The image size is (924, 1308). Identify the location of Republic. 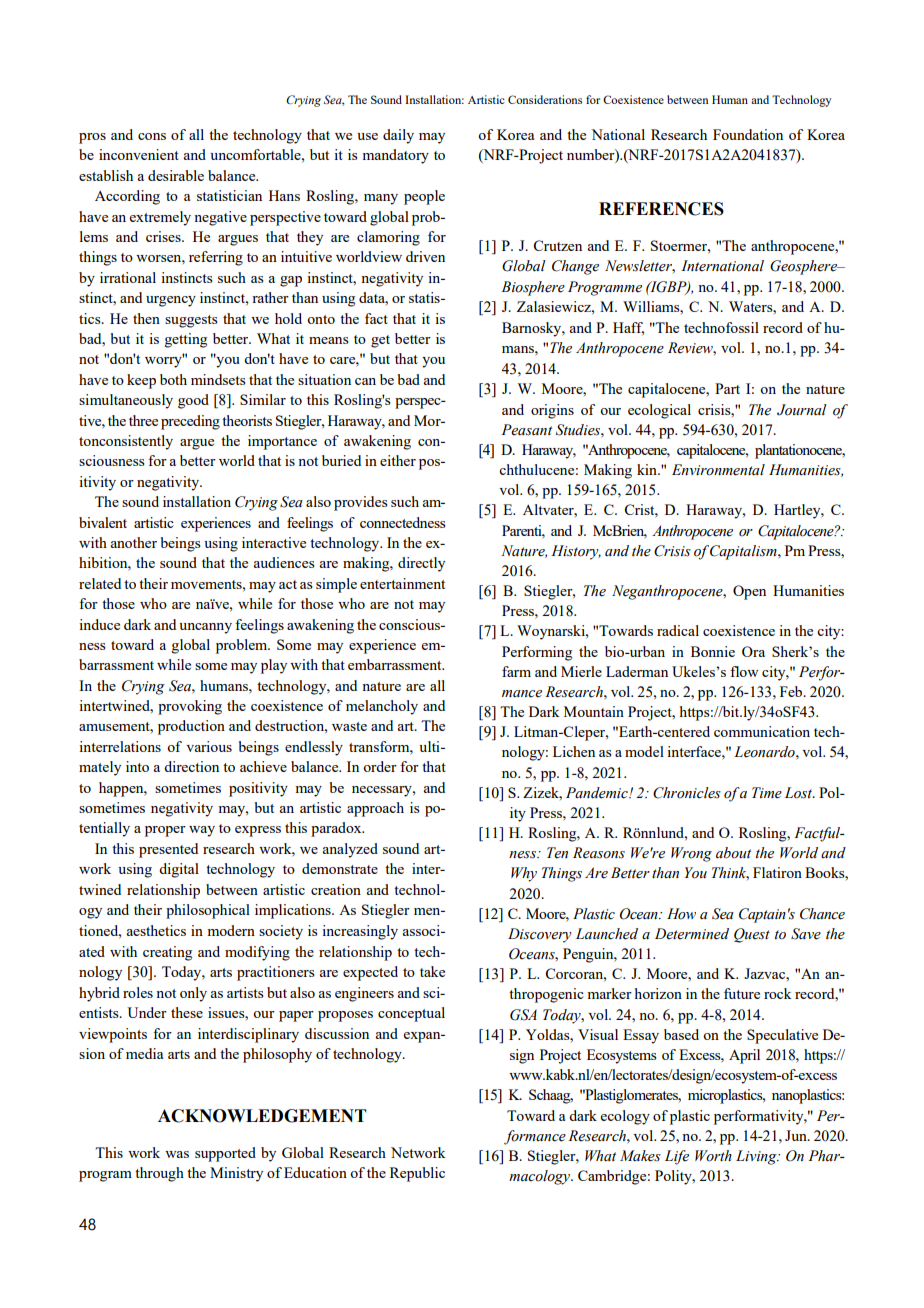
(417, 1174).
